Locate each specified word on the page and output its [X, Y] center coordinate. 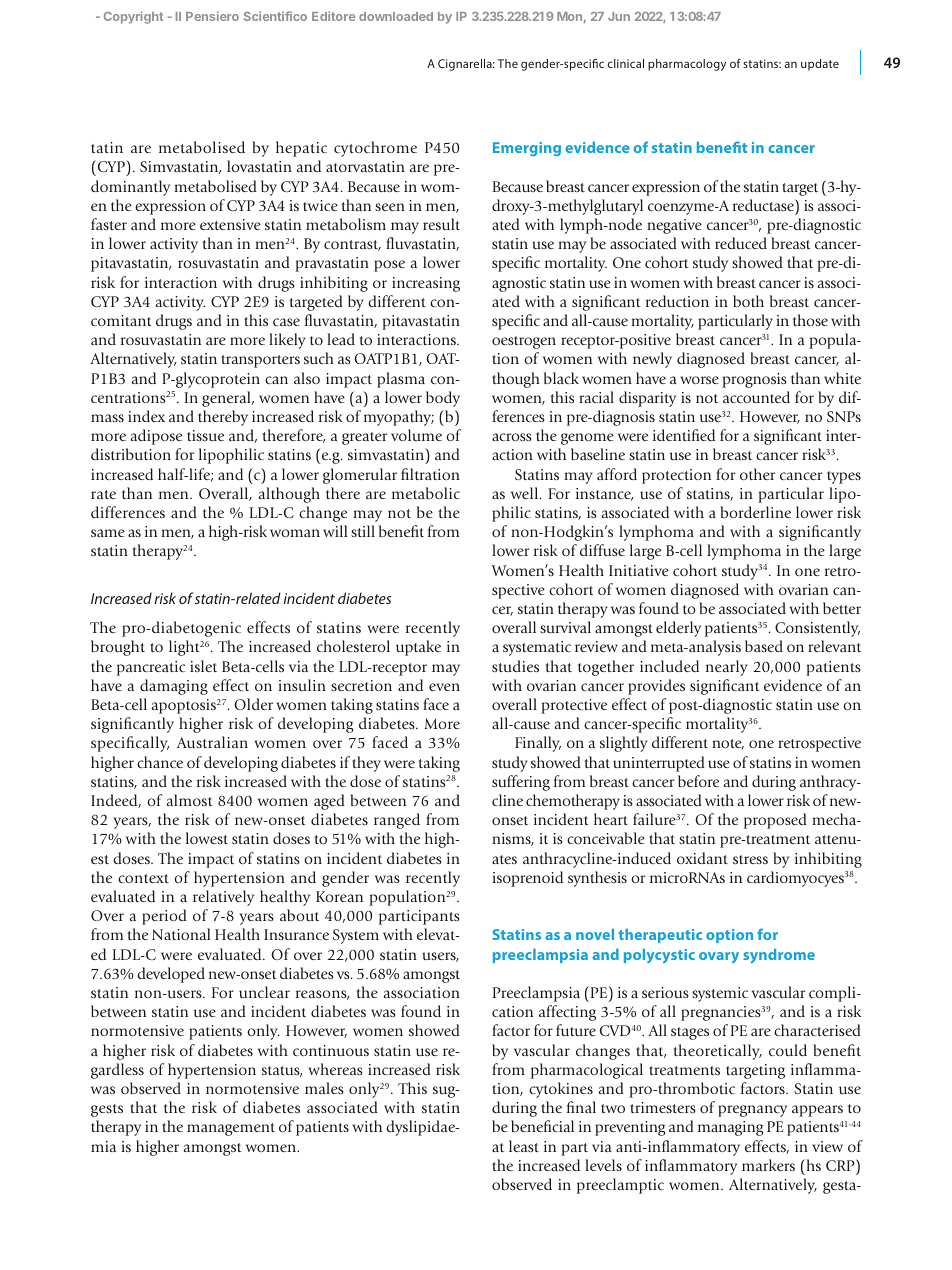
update [820, 65]
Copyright [133, 17]
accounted [756, 397]
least [524, 1146]
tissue [205, 435]
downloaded [396, 16]
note [728, 744]
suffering [521, 783]
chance [160, 762]
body [443, 399]
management [231, 1129]
